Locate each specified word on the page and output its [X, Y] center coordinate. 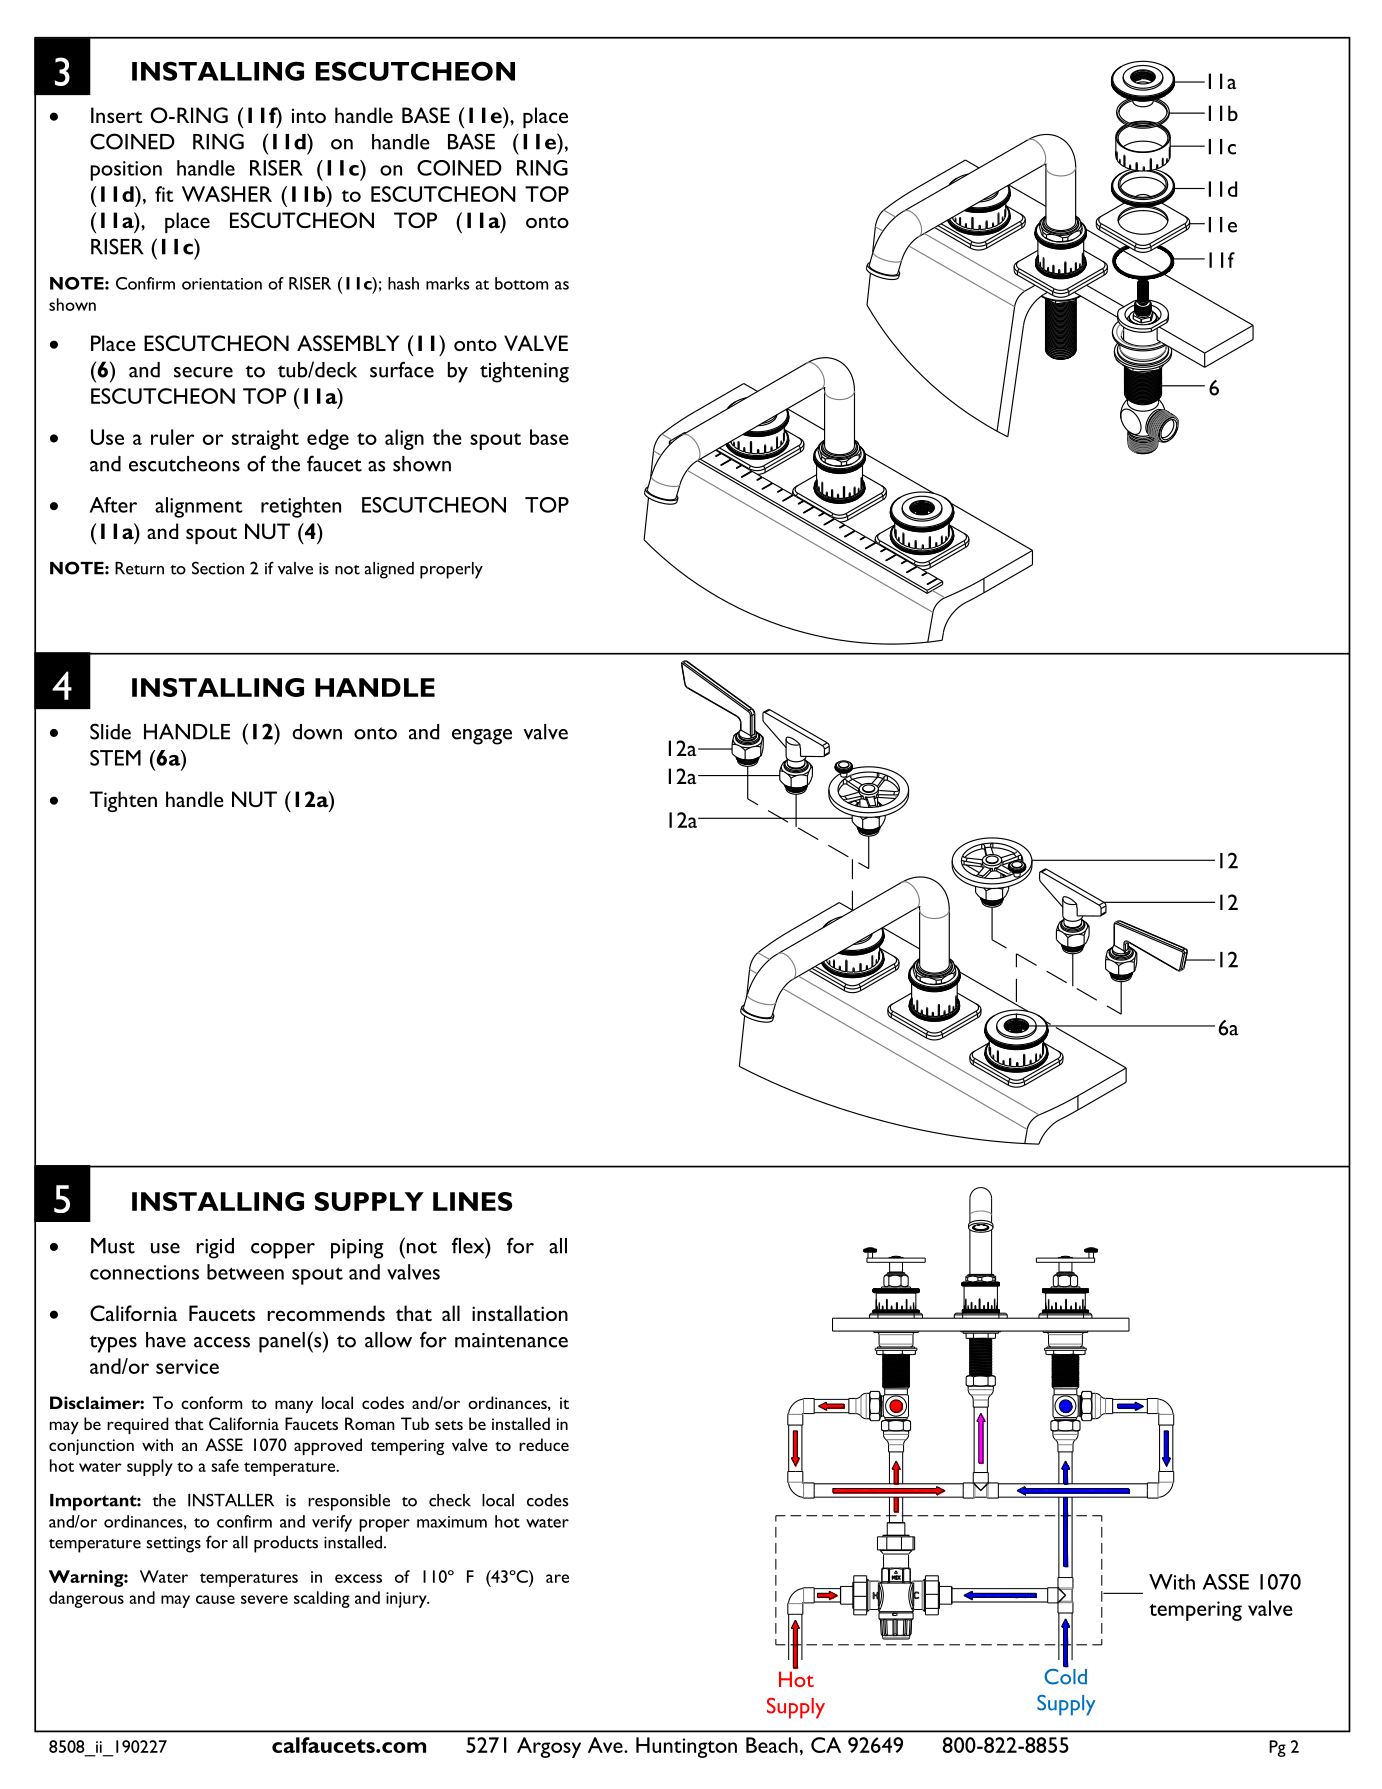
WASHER [227, 194]
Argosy [549, 1747]
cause [215, 1599]
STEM [115, 758]
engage [482, 737]
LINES [472, 1201]
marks [448, 283]
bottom [521, 283]
